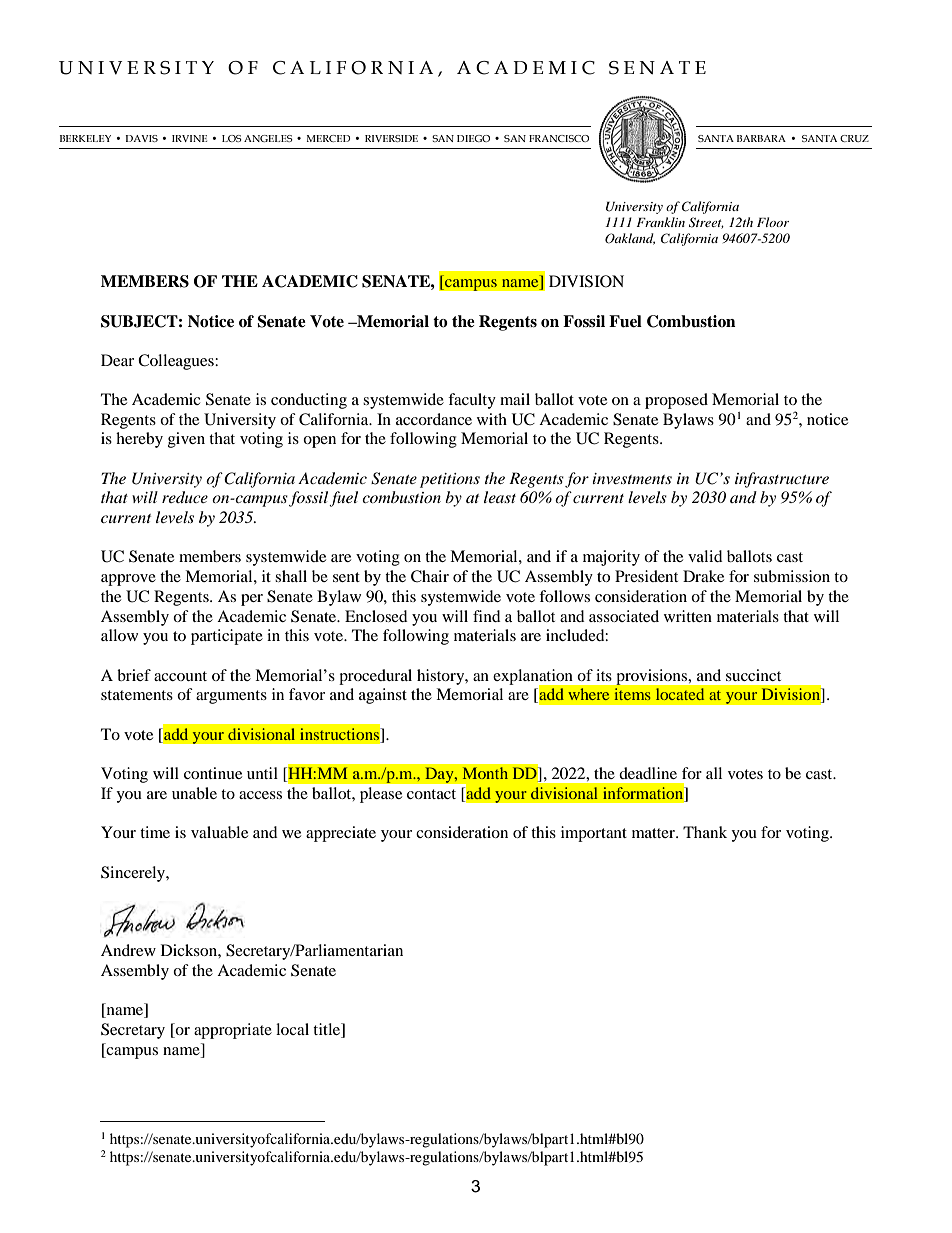 This page has width=952, height=1233. I want to click on approve, so click(128, 580).
